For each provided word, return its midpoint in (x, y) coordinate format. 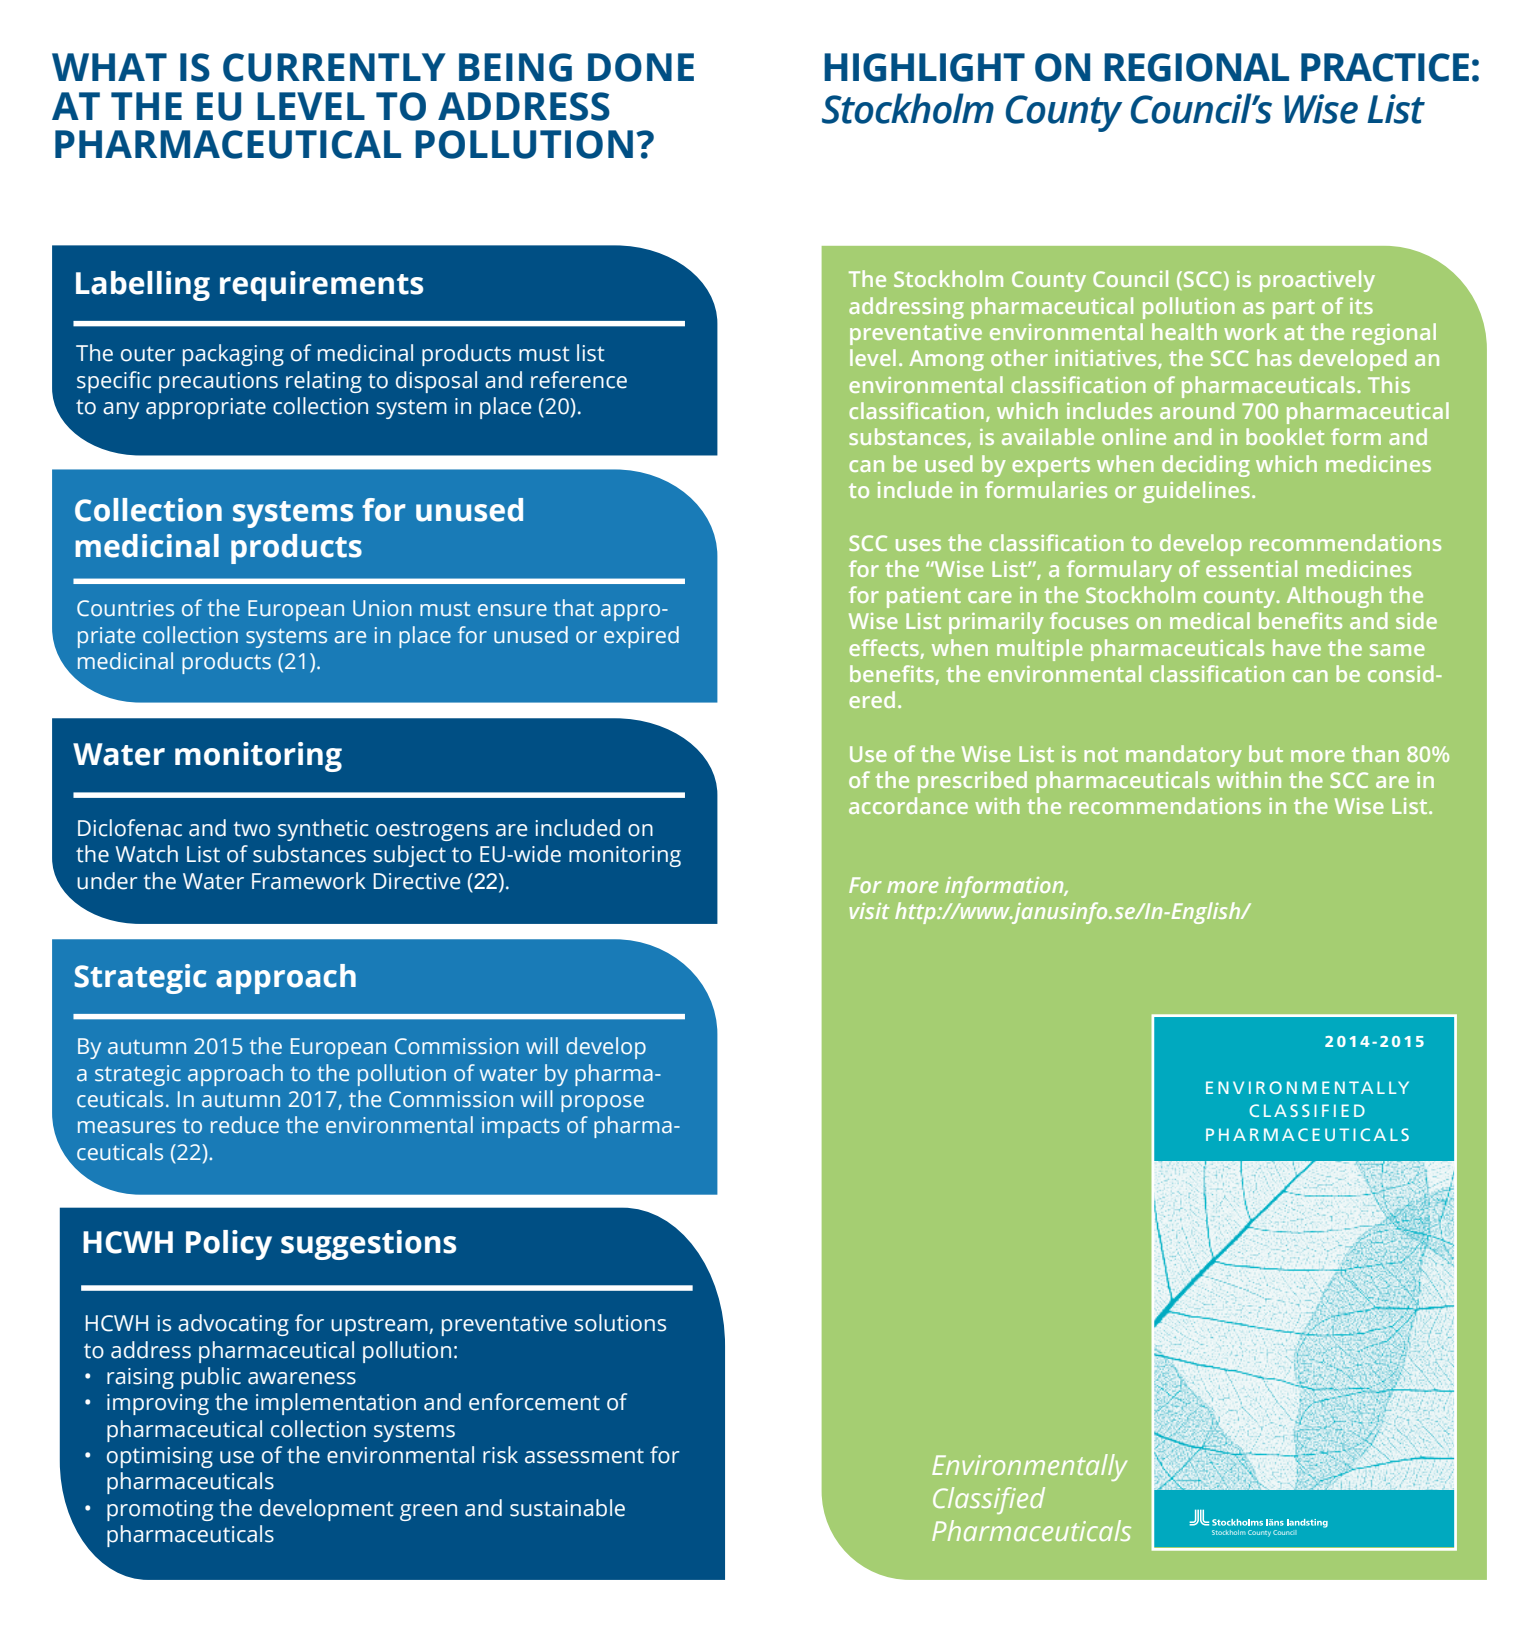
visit (869, 911)
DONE (641, 67)
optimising (160, 1457)
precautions (218, 382)
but (1266, 753)
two (251, 829)
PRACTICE (1385, 67)
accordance (908, 805)
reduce (245, 1125)
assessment (584, 1456)
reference (579, 380)
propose (602, 1103)
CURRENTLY (334, 67)
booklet (1285, 436)
